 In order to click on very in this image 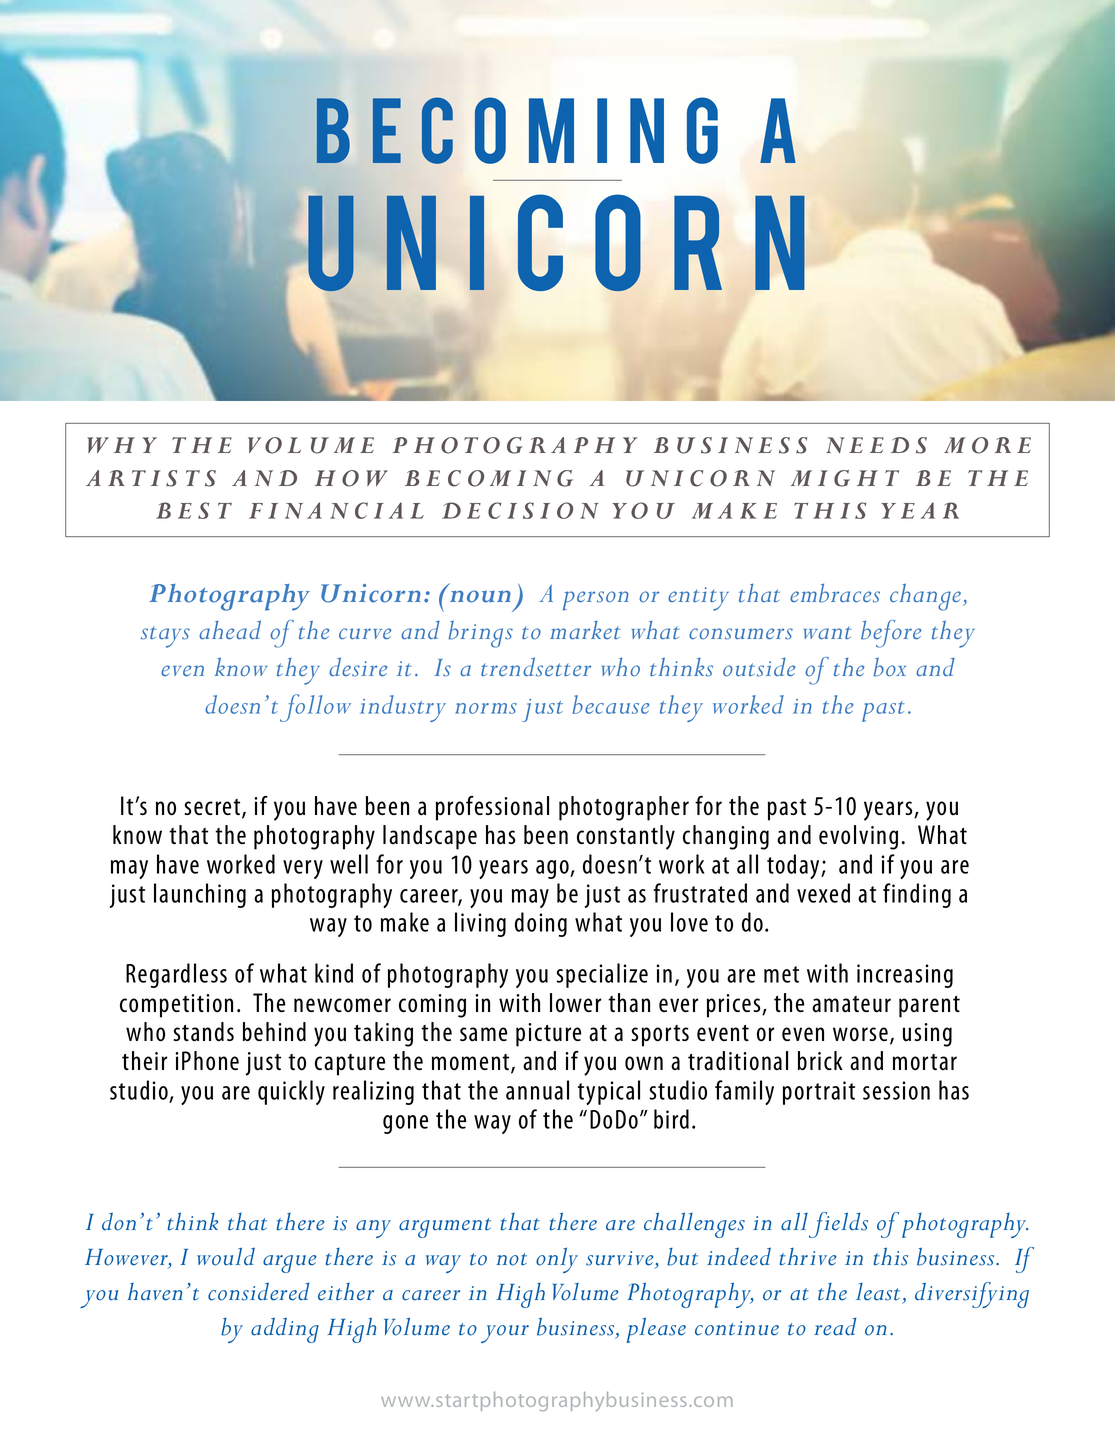, I will do `click(303, 869)`.
